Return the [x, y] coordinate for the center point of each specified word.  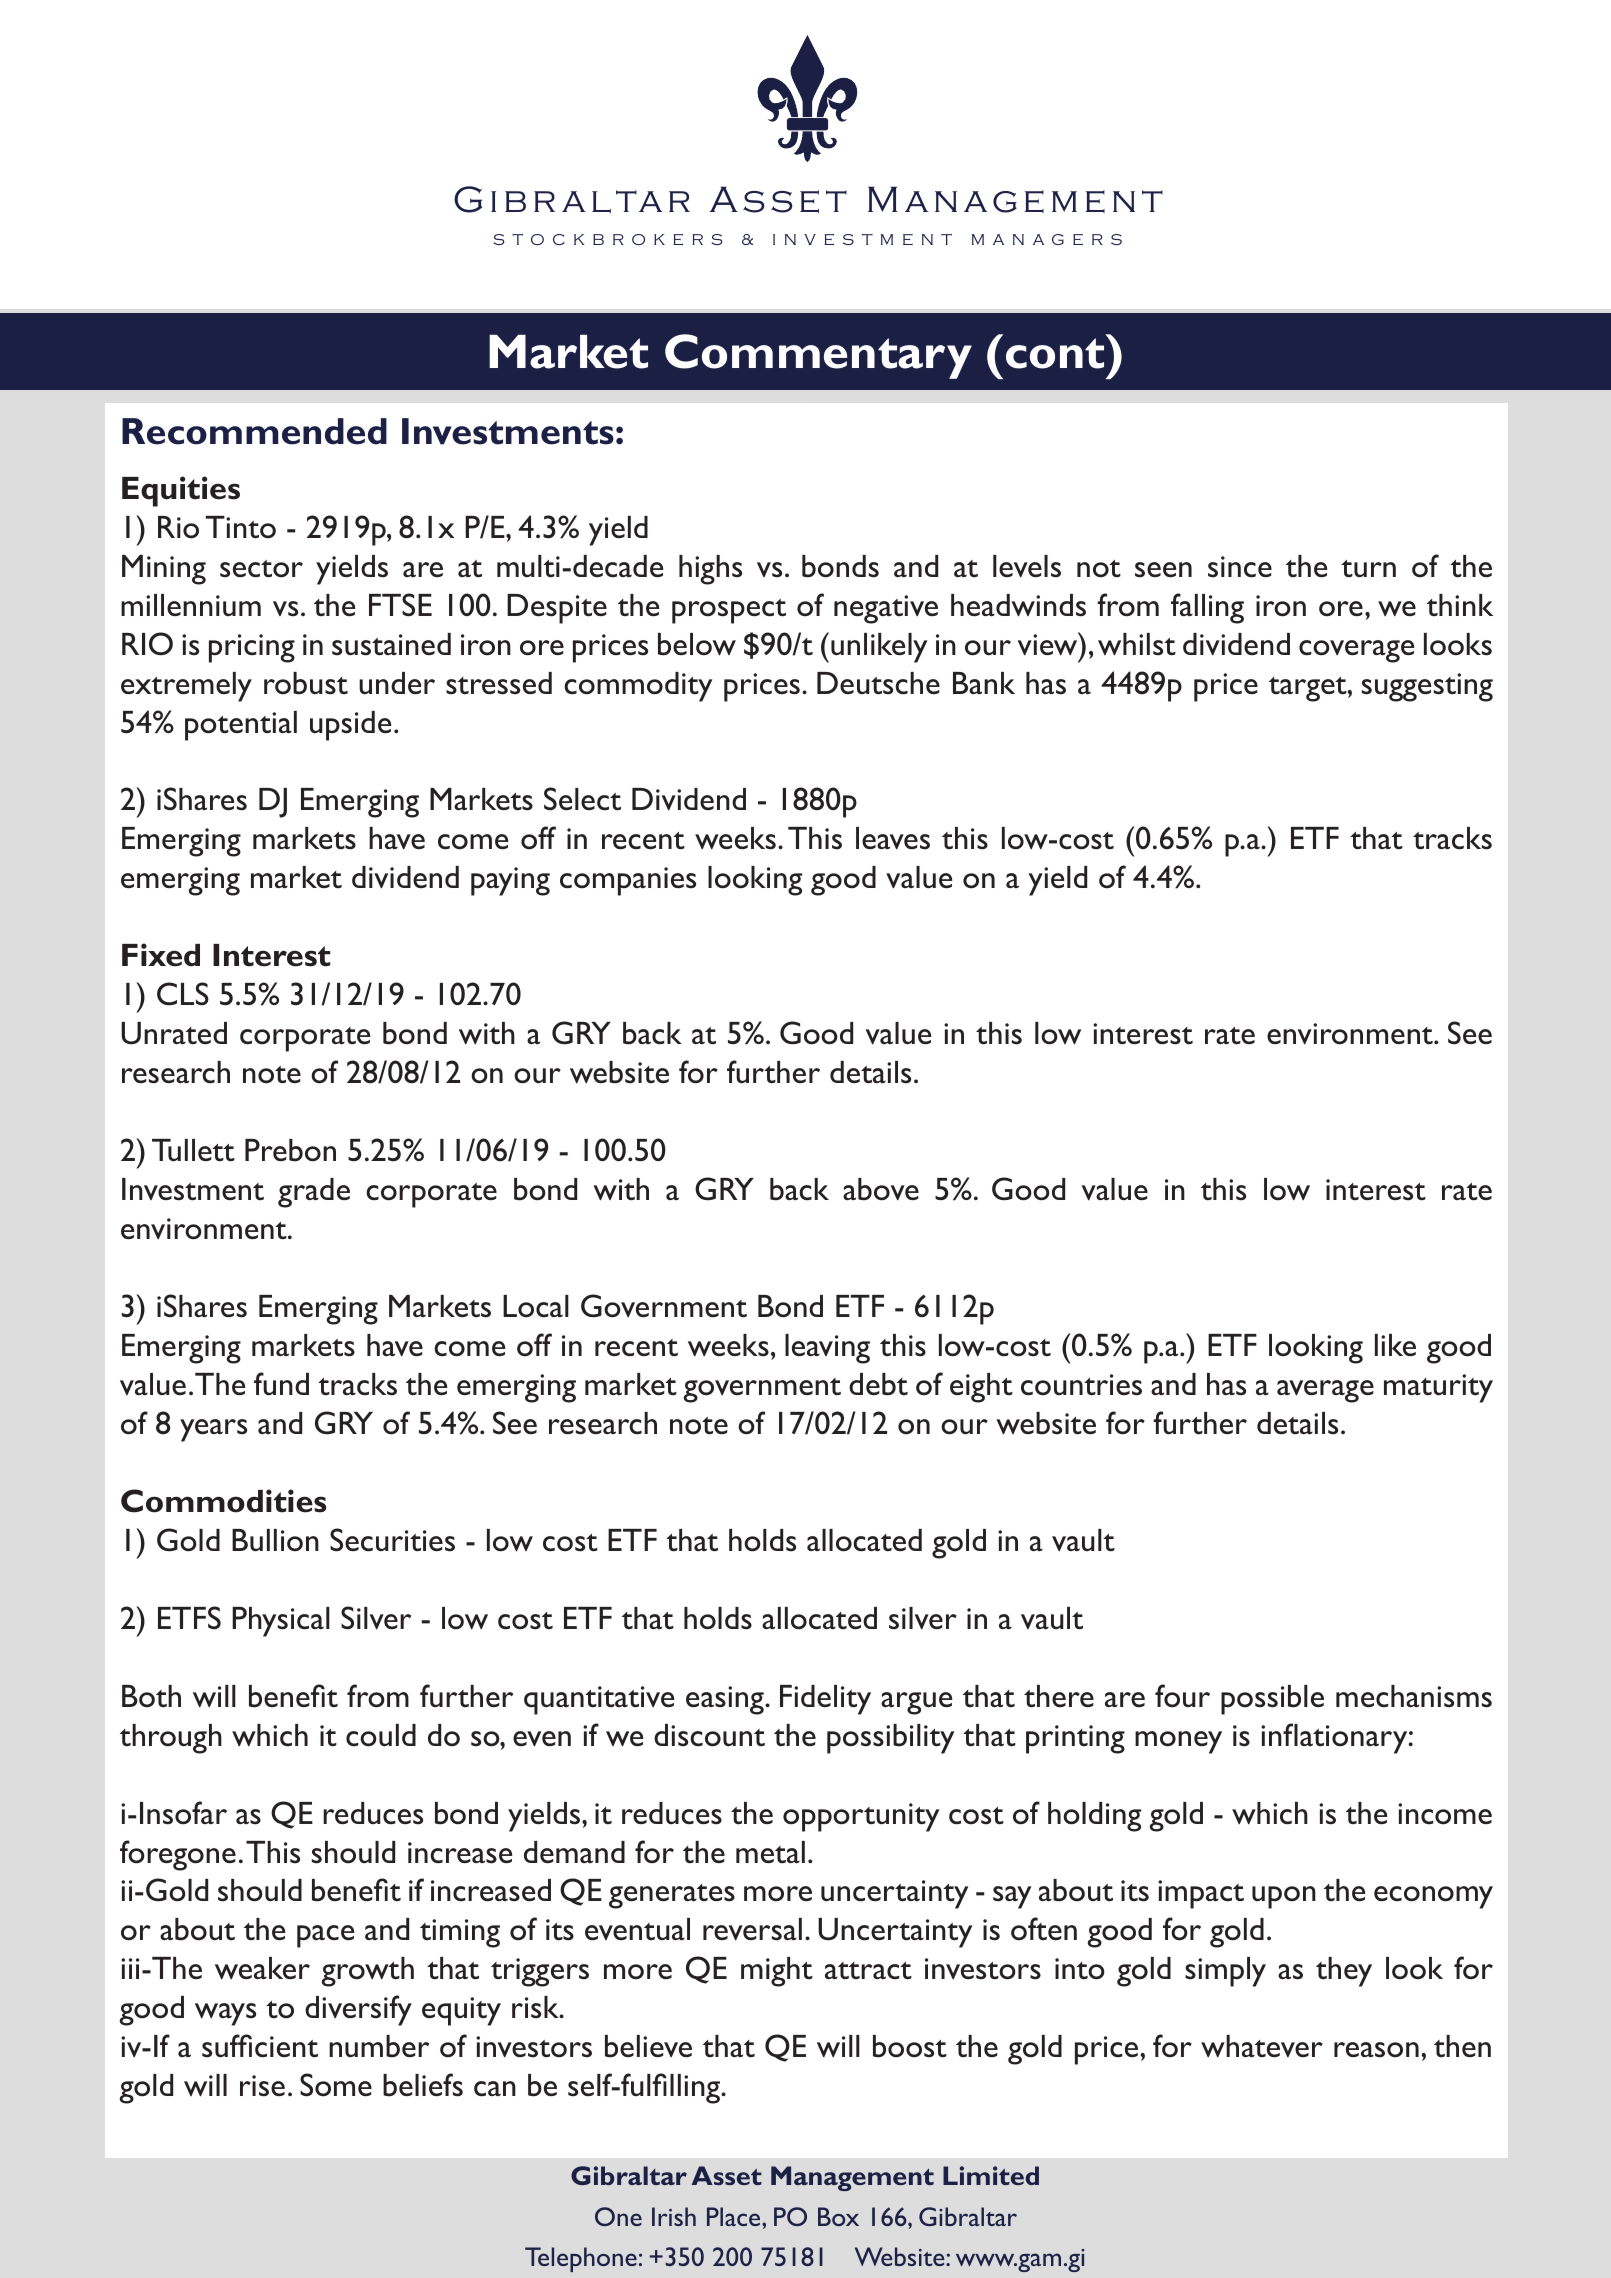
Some [336, 2085]
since [1240, 567]
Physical [281, 1622]
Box [838, 2216]
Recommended [254, 431]
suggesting [1427, 687]
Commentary [818, 356]
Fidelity [825, 1700]
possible [1272, 1700]
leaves [893, 838]
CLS [183, 994]
